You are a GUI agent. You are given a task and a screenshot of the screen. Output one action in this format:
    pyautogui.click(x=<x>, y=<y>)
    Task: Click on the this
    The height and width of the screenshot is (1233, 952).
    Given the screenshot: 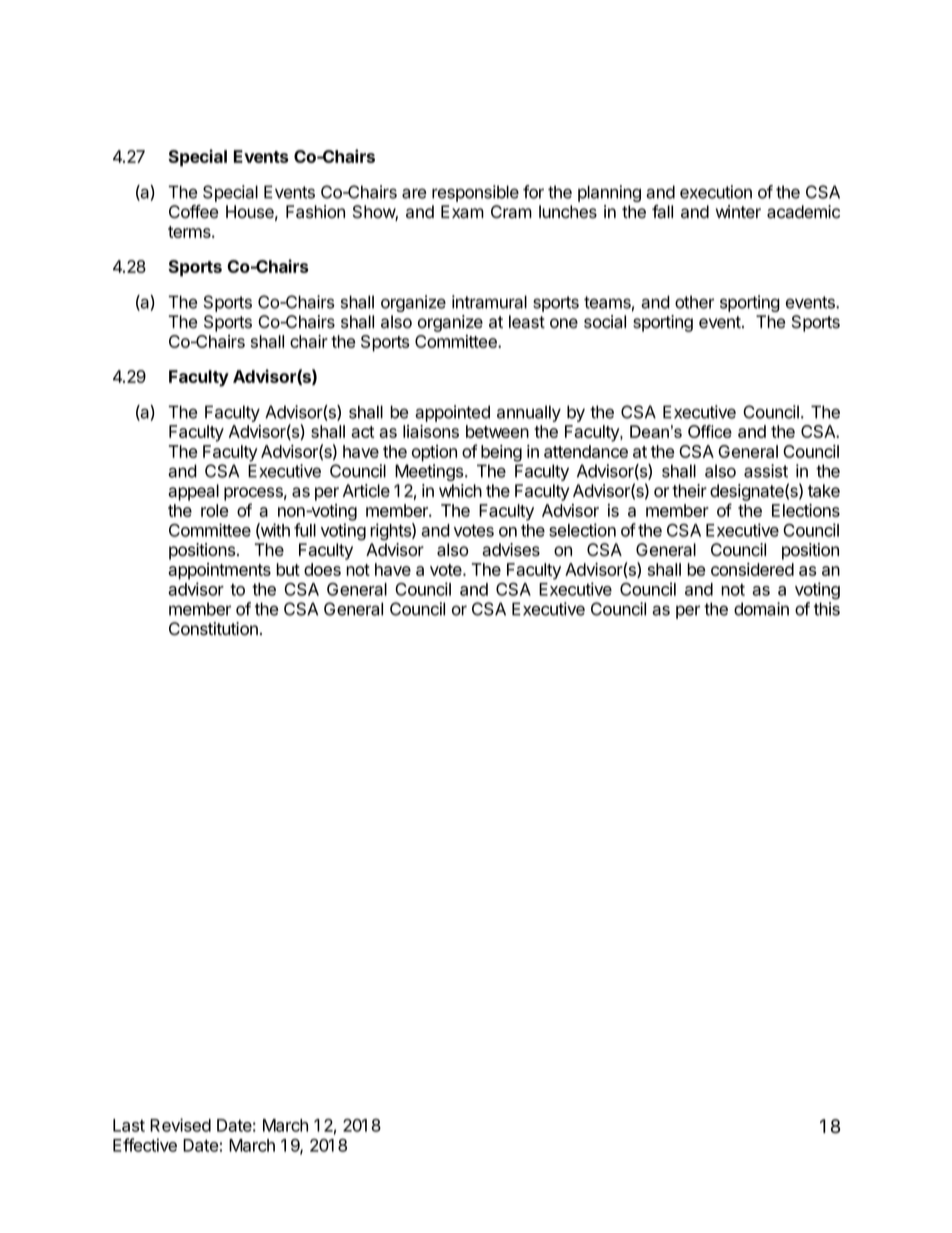 What is the action you would take?
    pyautogui.click(x=827, y=609)
